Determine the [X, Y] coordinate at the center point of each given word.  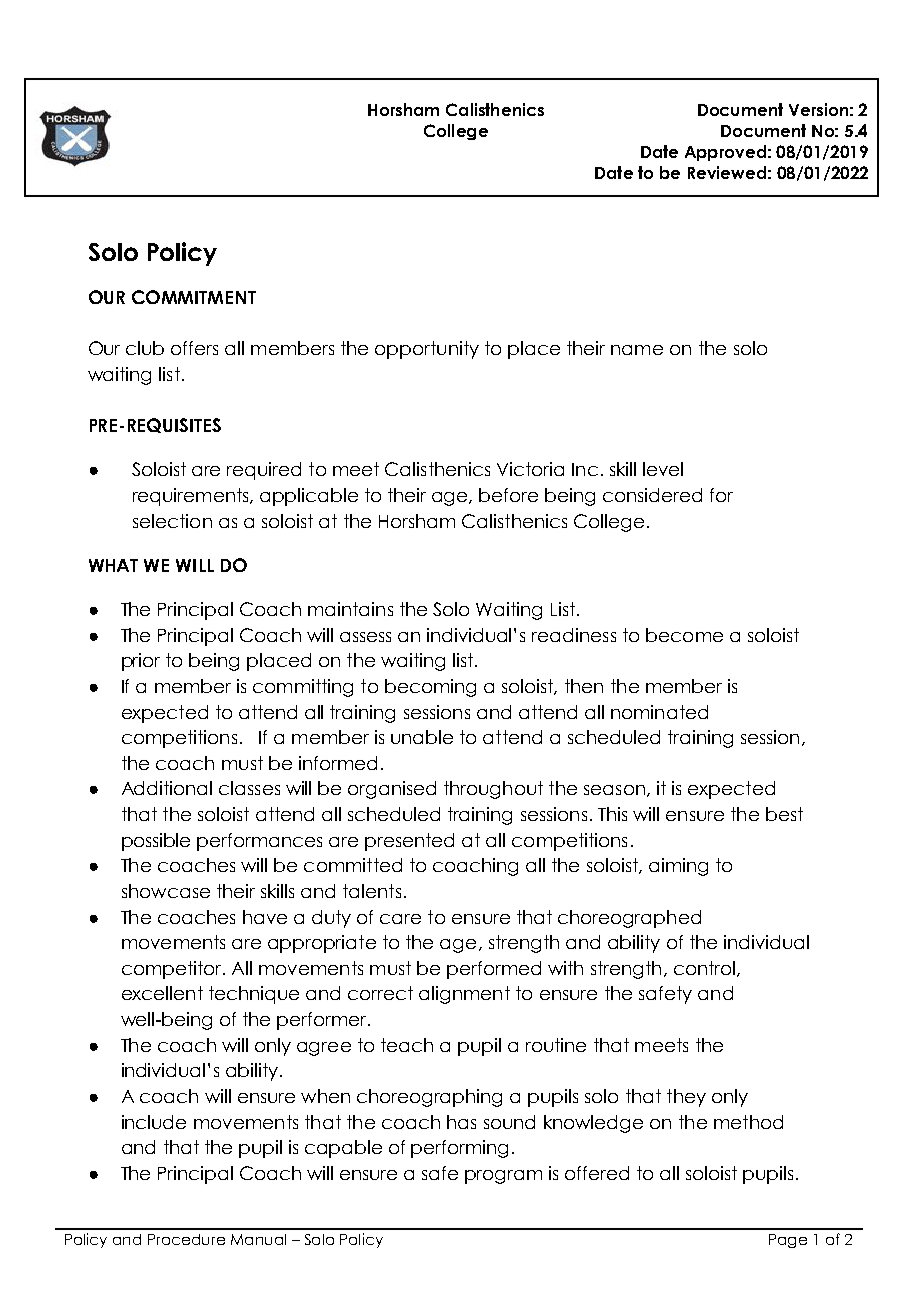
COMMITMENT [194, 297]
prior [141, 662]
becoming [430, 688]
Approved [725, 153]
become [684, 635]
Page [788, 1241]
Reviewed [727, 172]
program [503, 1177]
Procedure [186, 1239]
